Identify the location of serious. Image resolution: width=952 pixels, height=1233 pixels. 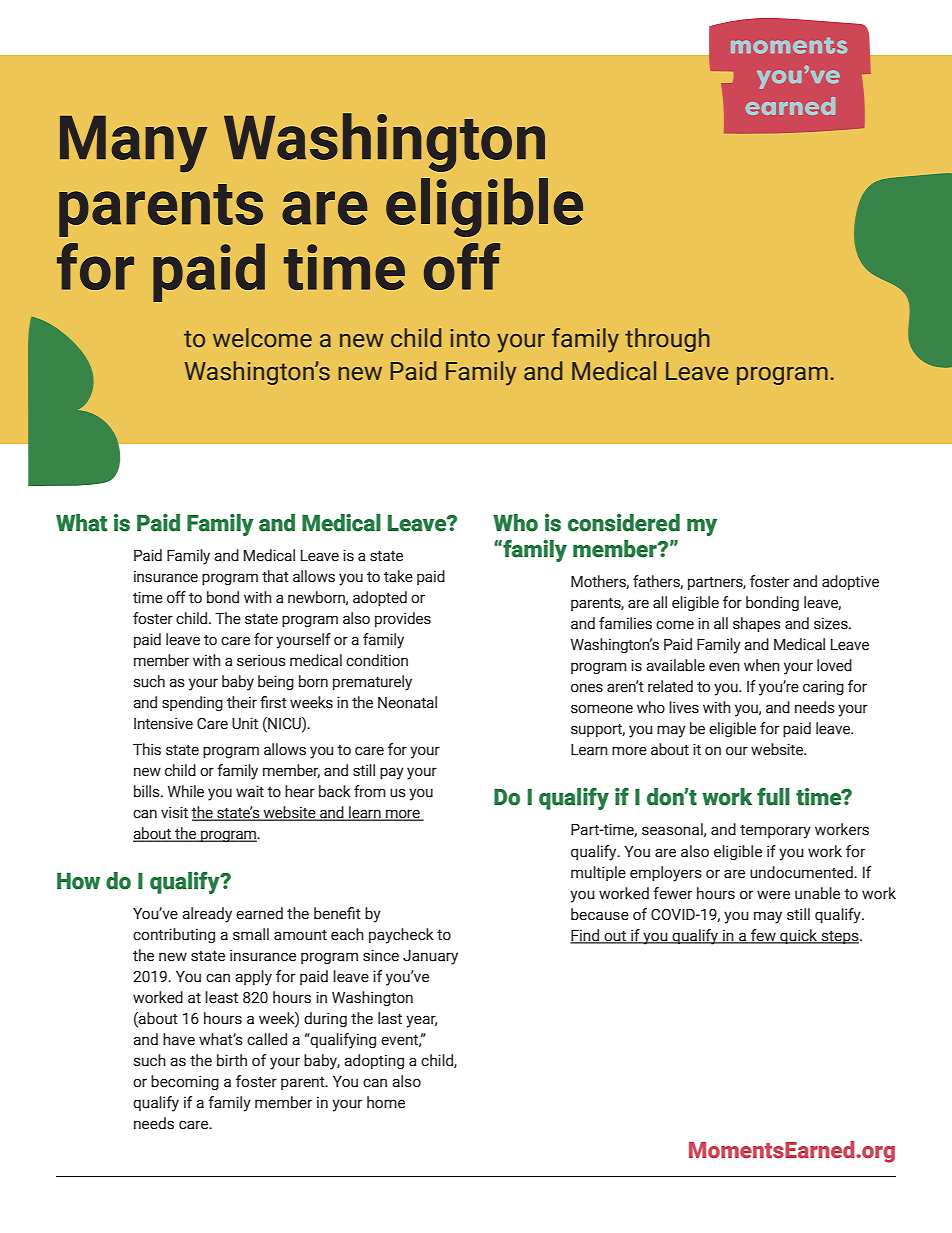
(261, 660).
